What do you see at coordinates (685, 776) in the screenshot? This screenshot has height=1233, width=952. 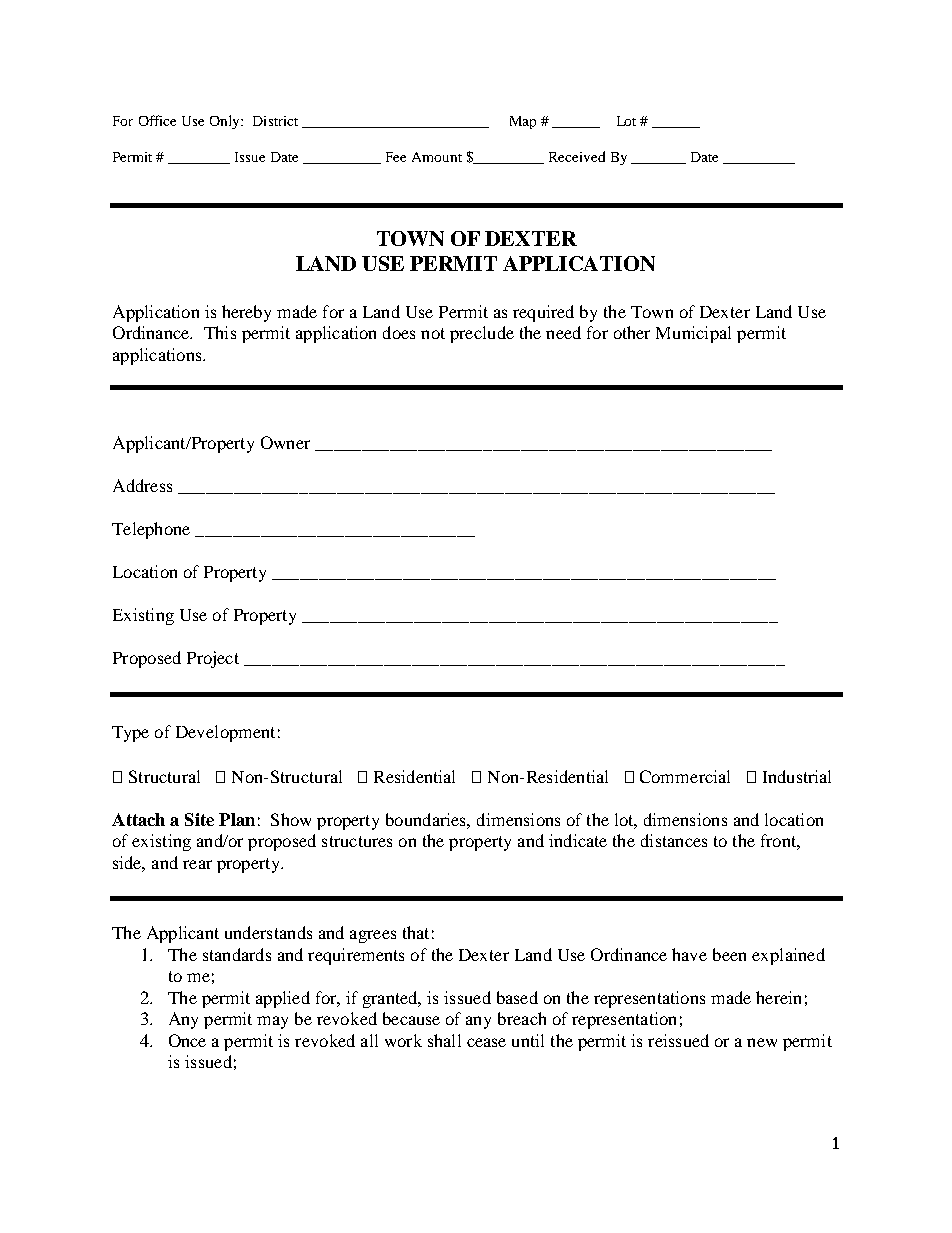 I see `Commercial` at bounding box center [685, 776].
